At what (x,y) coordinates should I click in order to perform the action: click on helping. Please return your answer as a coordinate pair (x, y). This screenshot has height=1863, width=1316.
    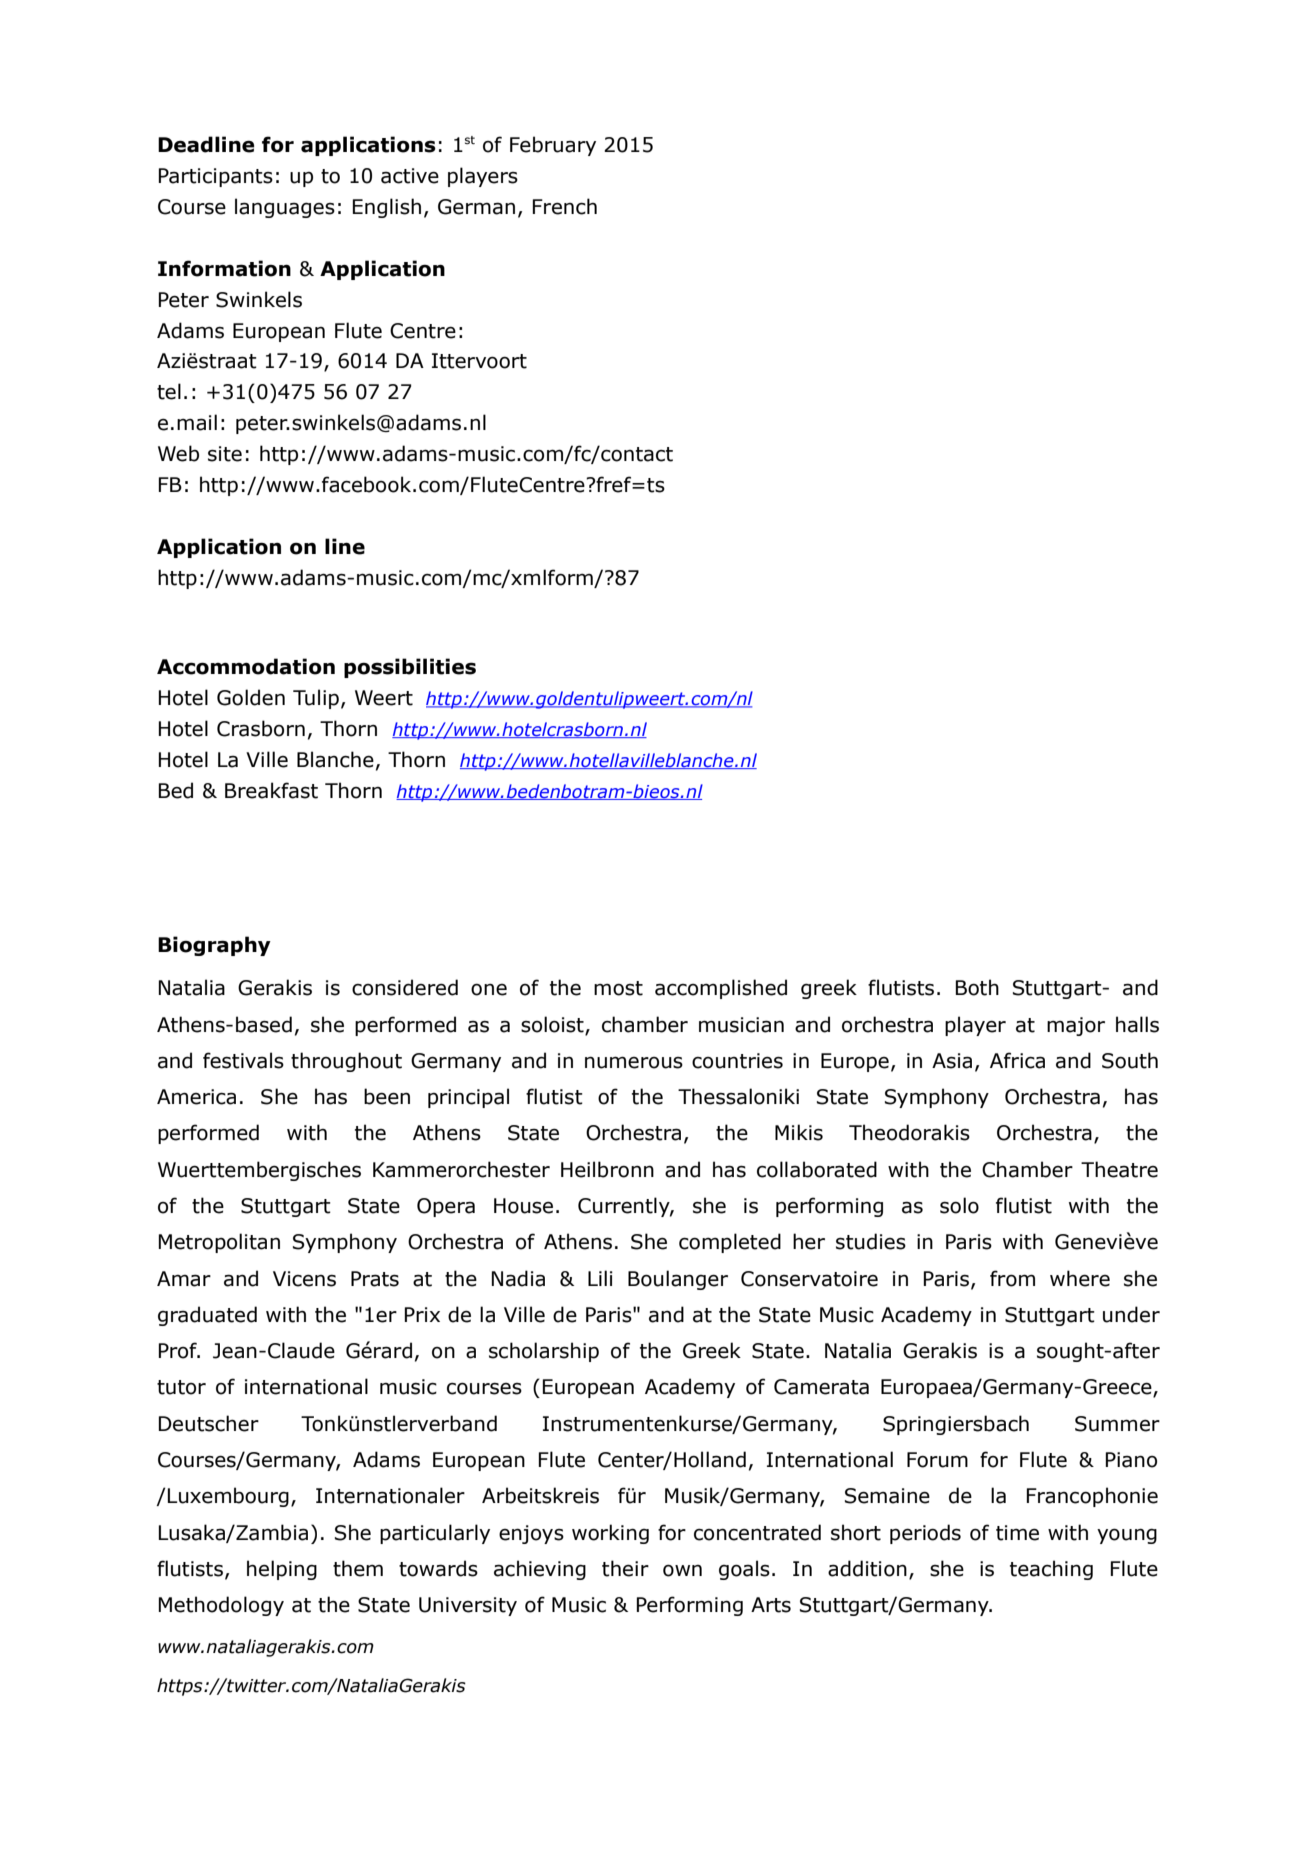
    Looking at the image, I should click on (282, 1570).
